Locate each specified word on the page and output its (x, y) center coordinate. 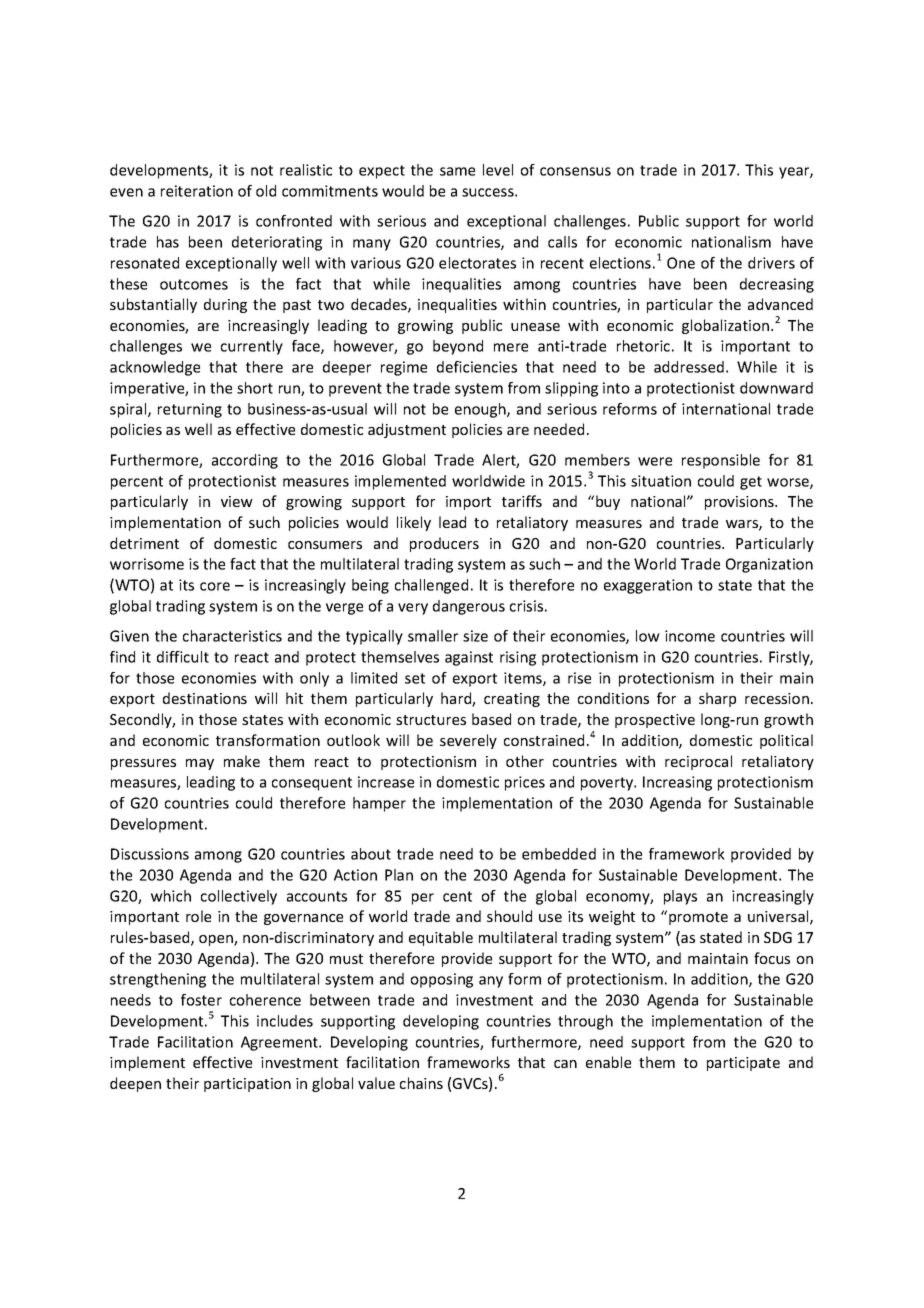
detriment (144, 543)
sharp (717, 699)
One (681, 263)
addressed (689, 367)
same (457, 171)
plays (680, 897)
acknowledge (155, 368)
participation (247, 1085)
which (171, 896)
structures (431, 720)
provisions (740, 503)
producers (444, 544)
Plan (399, 875)
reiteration (197, 191)
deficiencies (477, 367)
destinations (205, 698)
